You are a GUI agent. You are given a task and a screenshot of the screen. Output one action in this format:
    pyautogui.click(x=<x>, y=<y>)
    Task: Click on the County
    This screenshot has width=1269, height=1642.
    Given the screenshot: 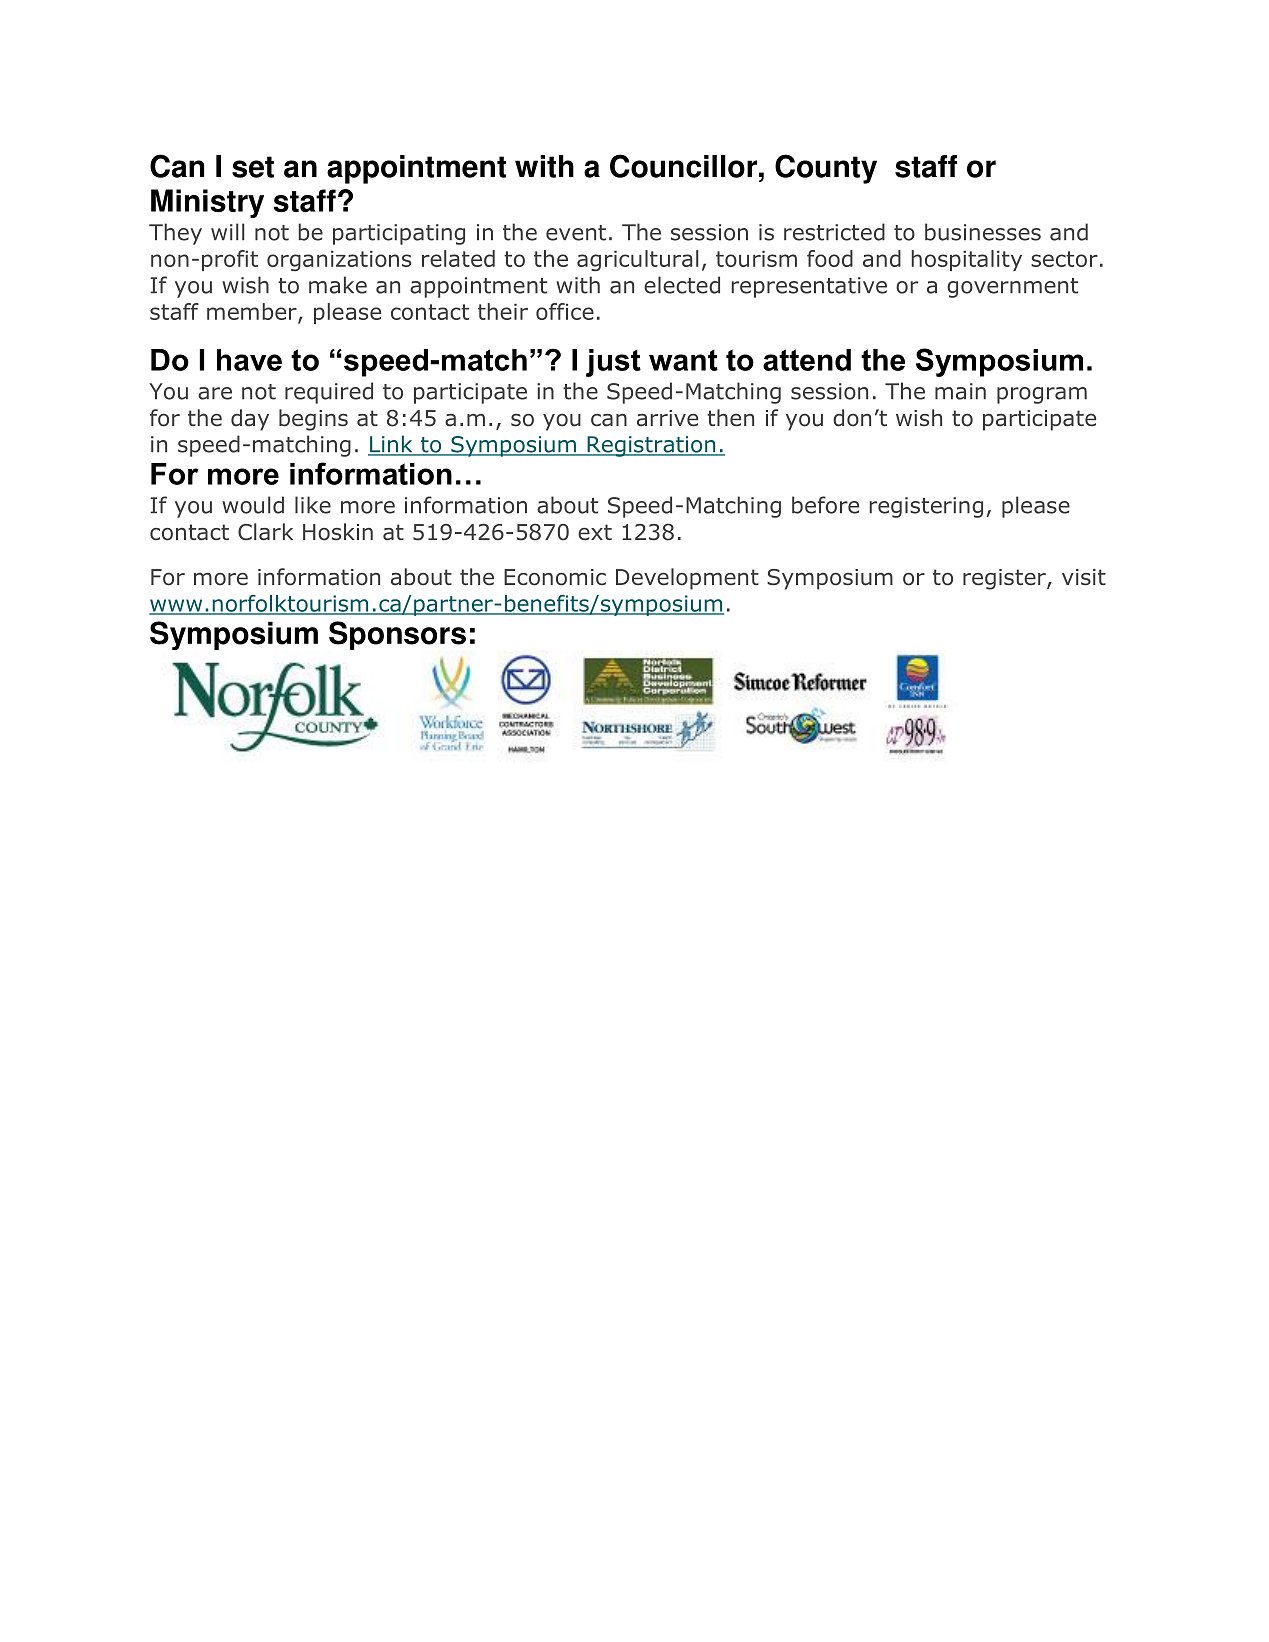 What is the action you would take?
    pyautogui.click(x=826, y=169)
